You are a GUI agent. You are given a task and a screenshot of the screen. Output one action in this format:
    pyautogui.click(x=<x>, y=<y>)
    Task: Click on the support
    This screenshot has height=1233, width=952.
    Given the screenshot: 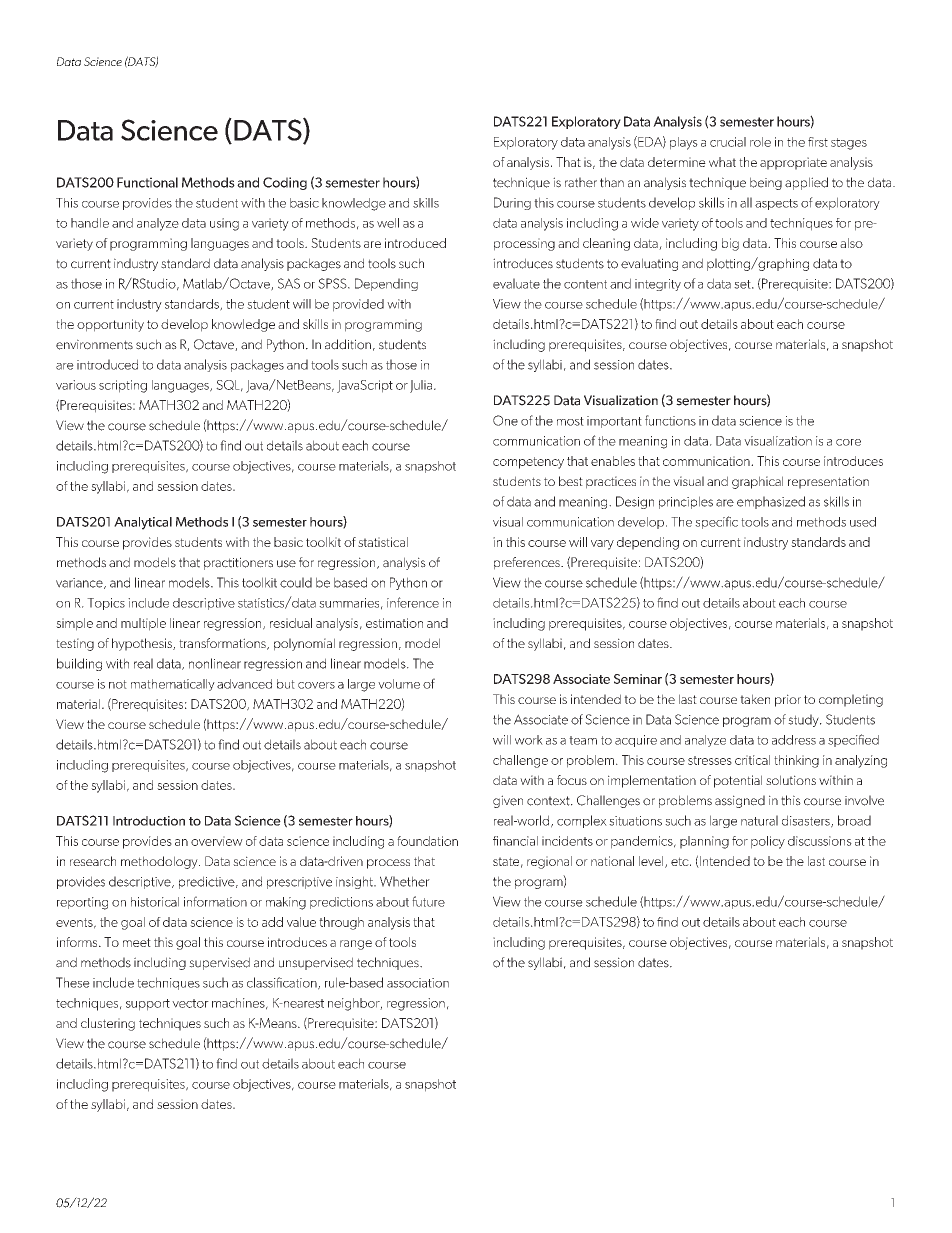 What is the action you would take?
    pyautogui.click(x=148, y=1005)
